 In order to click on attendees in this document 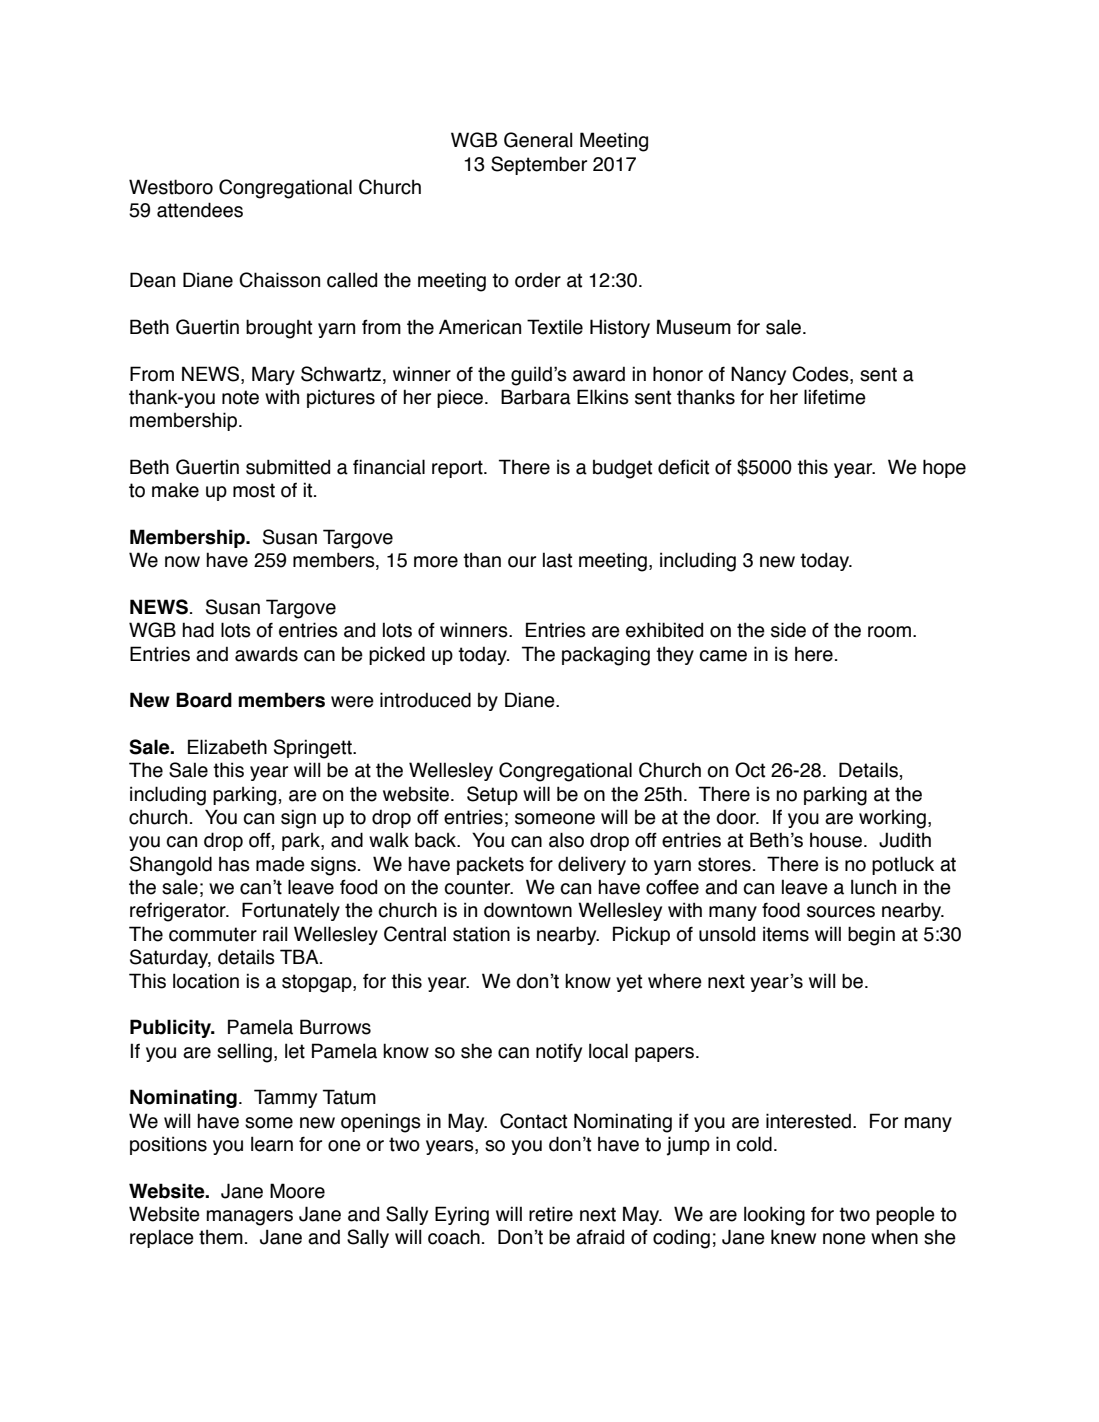, I will do `click(200, 210)`.
